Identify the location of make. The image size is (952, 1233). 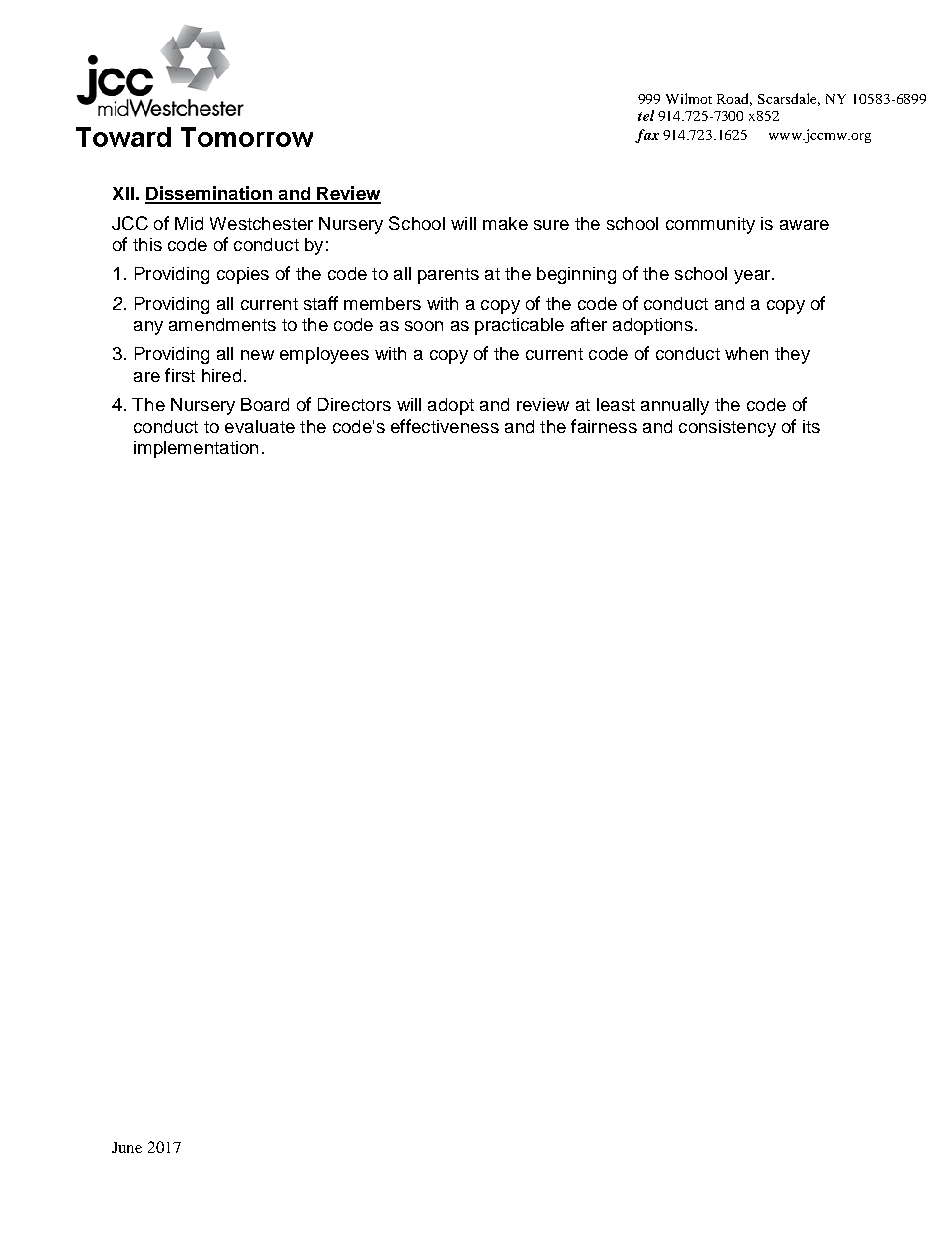
(505, 223).
